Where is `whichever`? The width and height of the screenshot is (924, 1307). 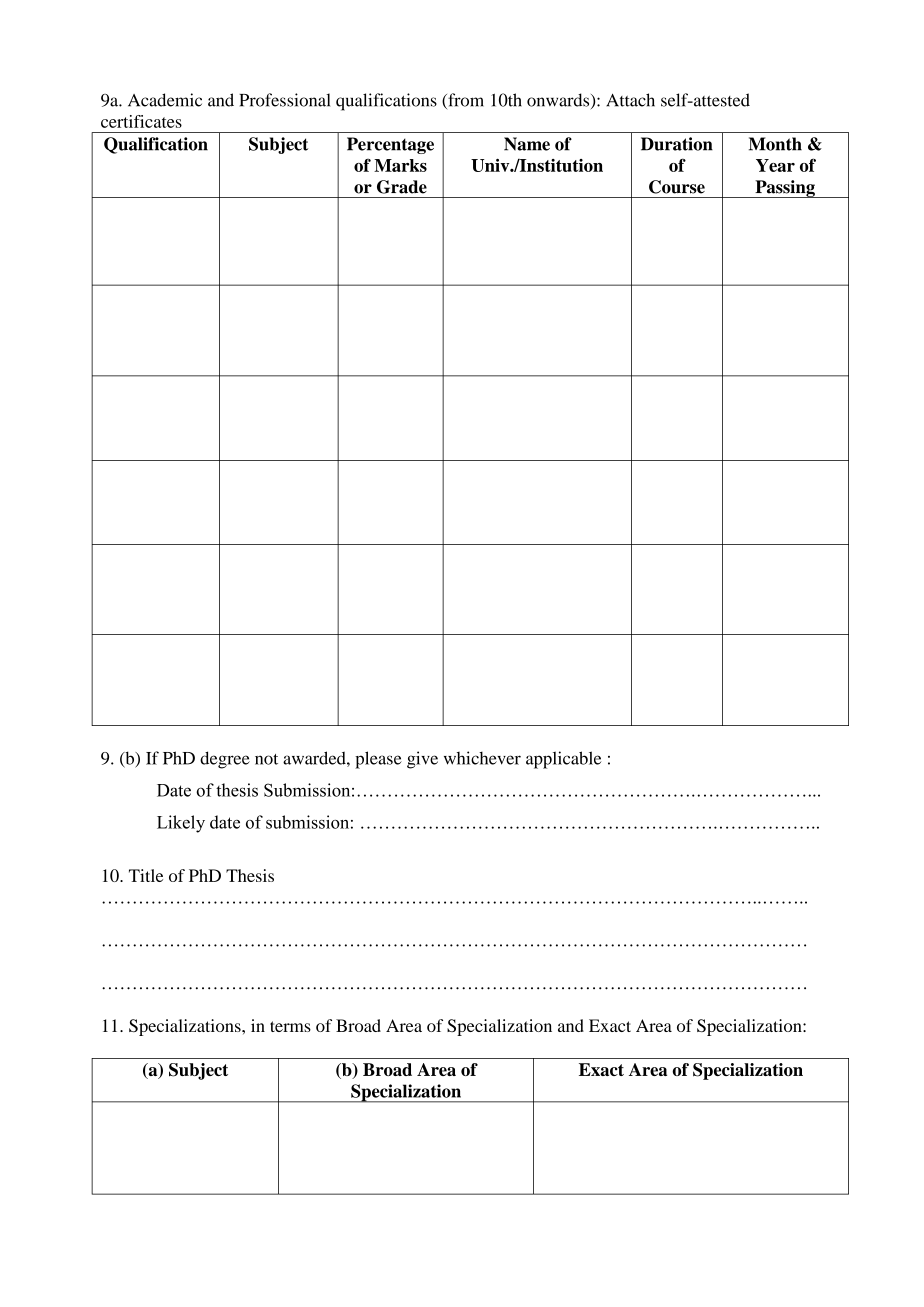
whichever is located at coordinates (482, 758).
